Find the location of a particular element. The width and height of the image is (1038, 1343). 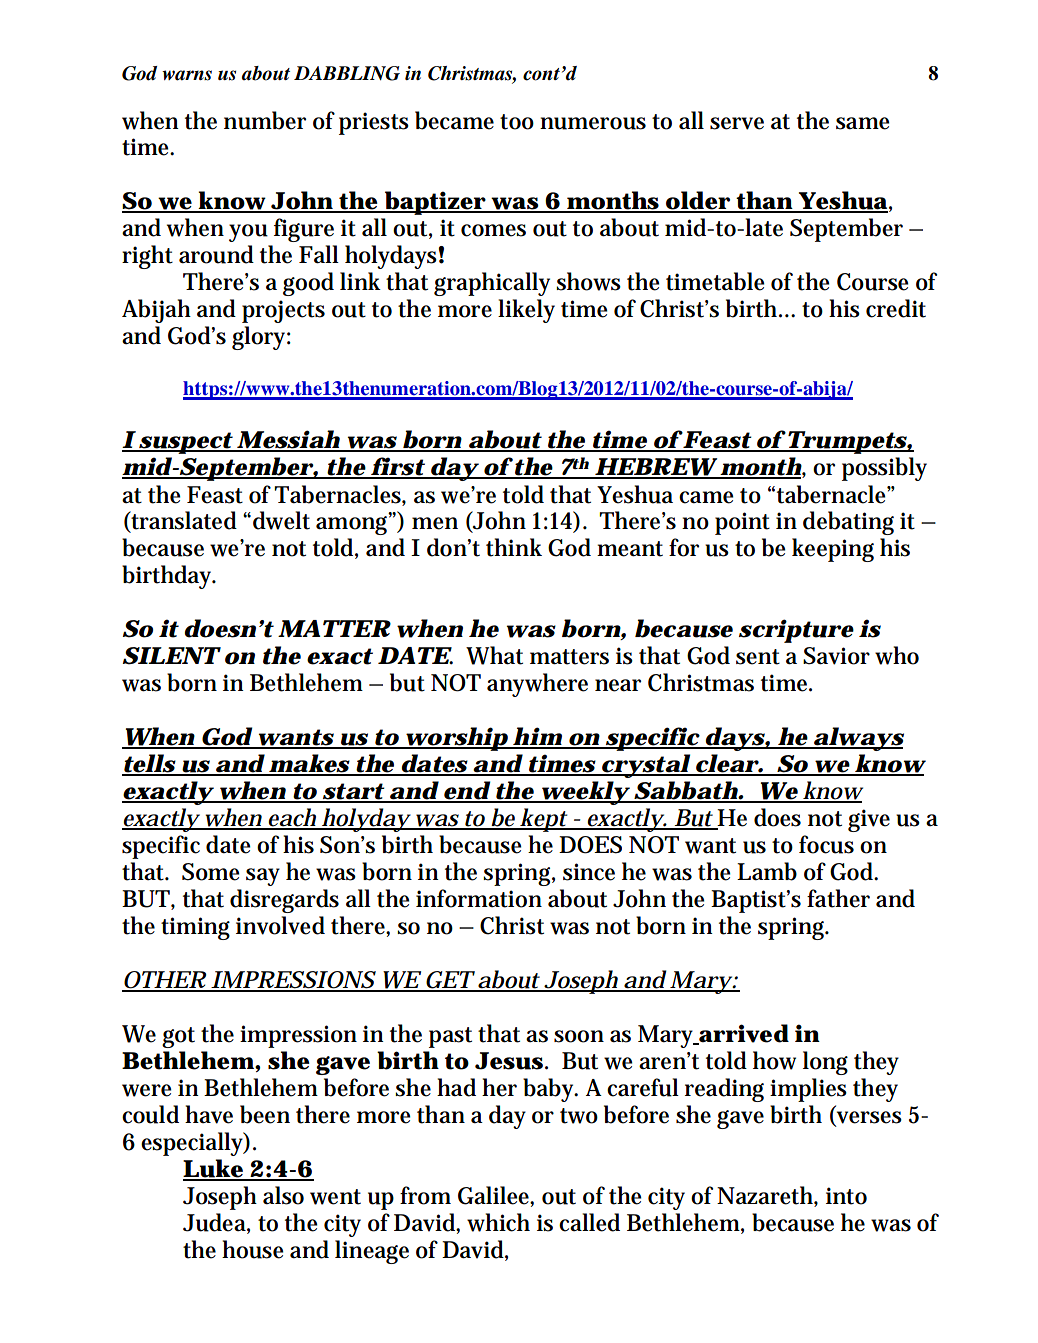

debating is located at coordinates (848, 523).
